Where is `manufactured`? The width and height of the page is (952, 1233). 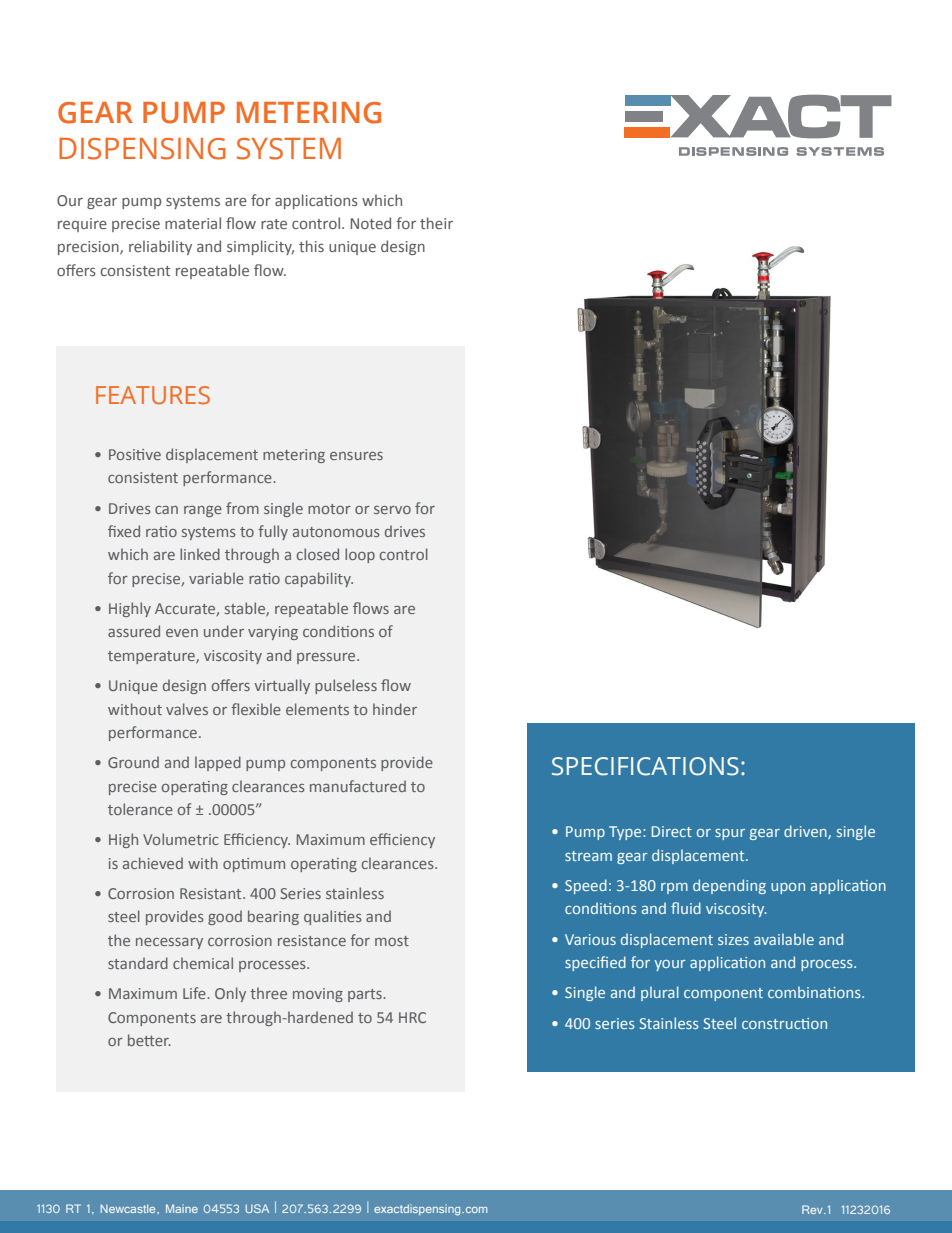
manufactured is located at coordinates (358, 786).
